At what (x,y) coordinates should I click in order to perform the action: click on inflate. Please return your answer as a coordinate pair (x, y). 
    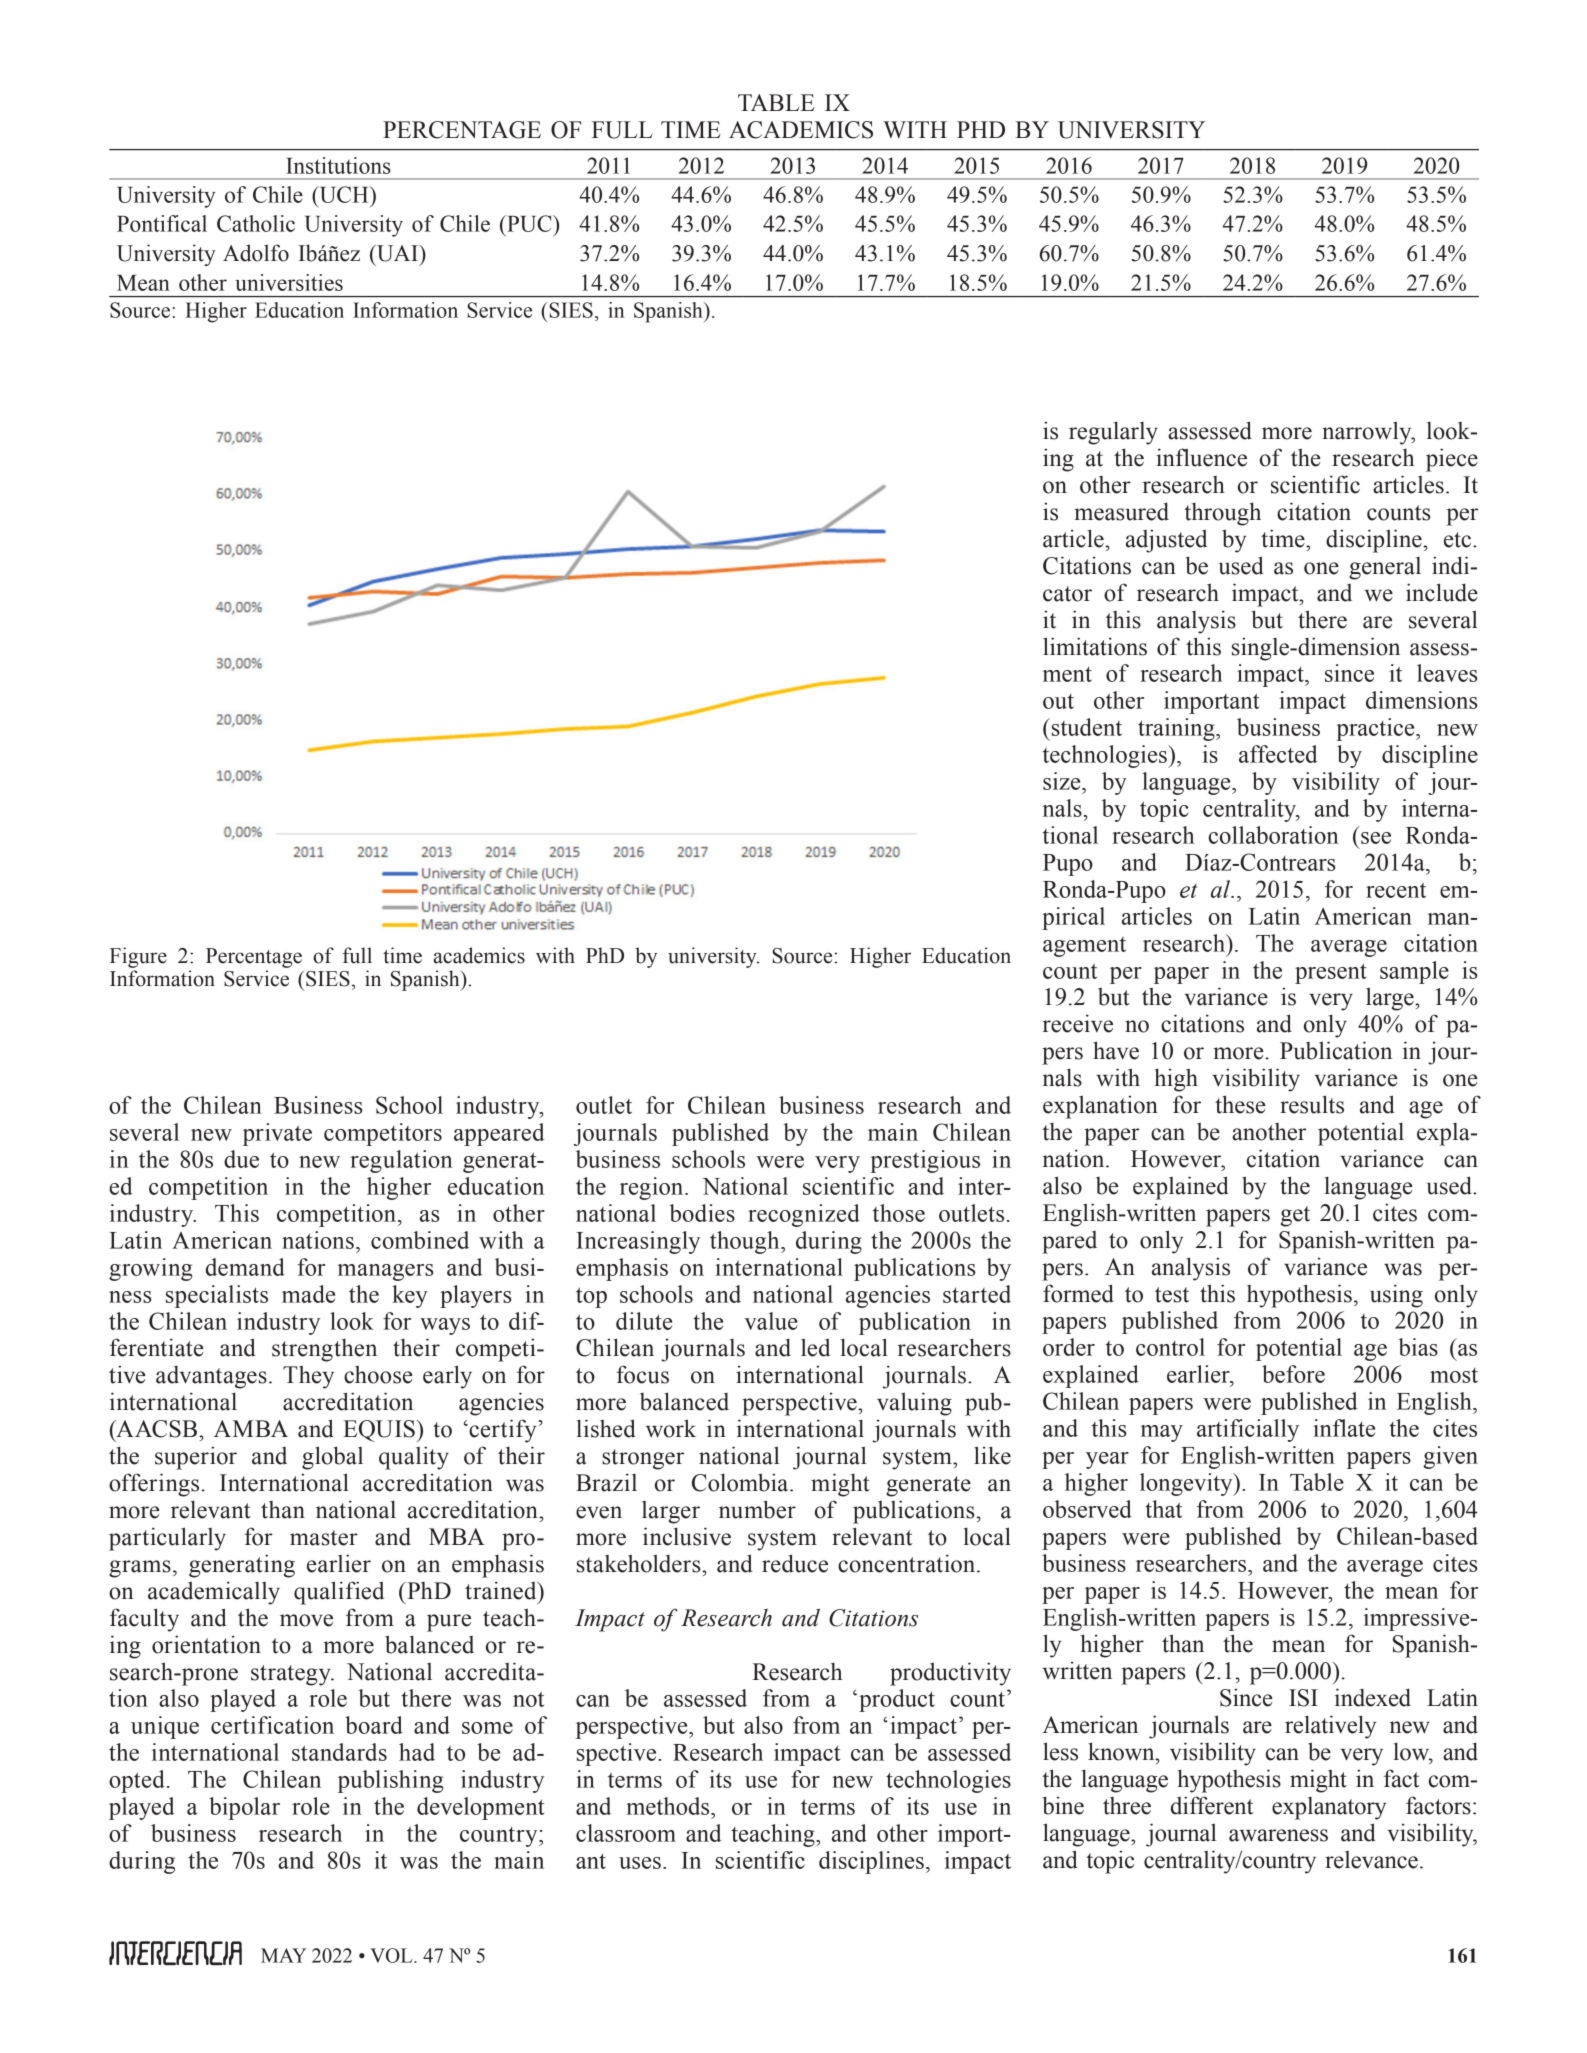
    Looking at the image, I should click on (1344, 1428).
